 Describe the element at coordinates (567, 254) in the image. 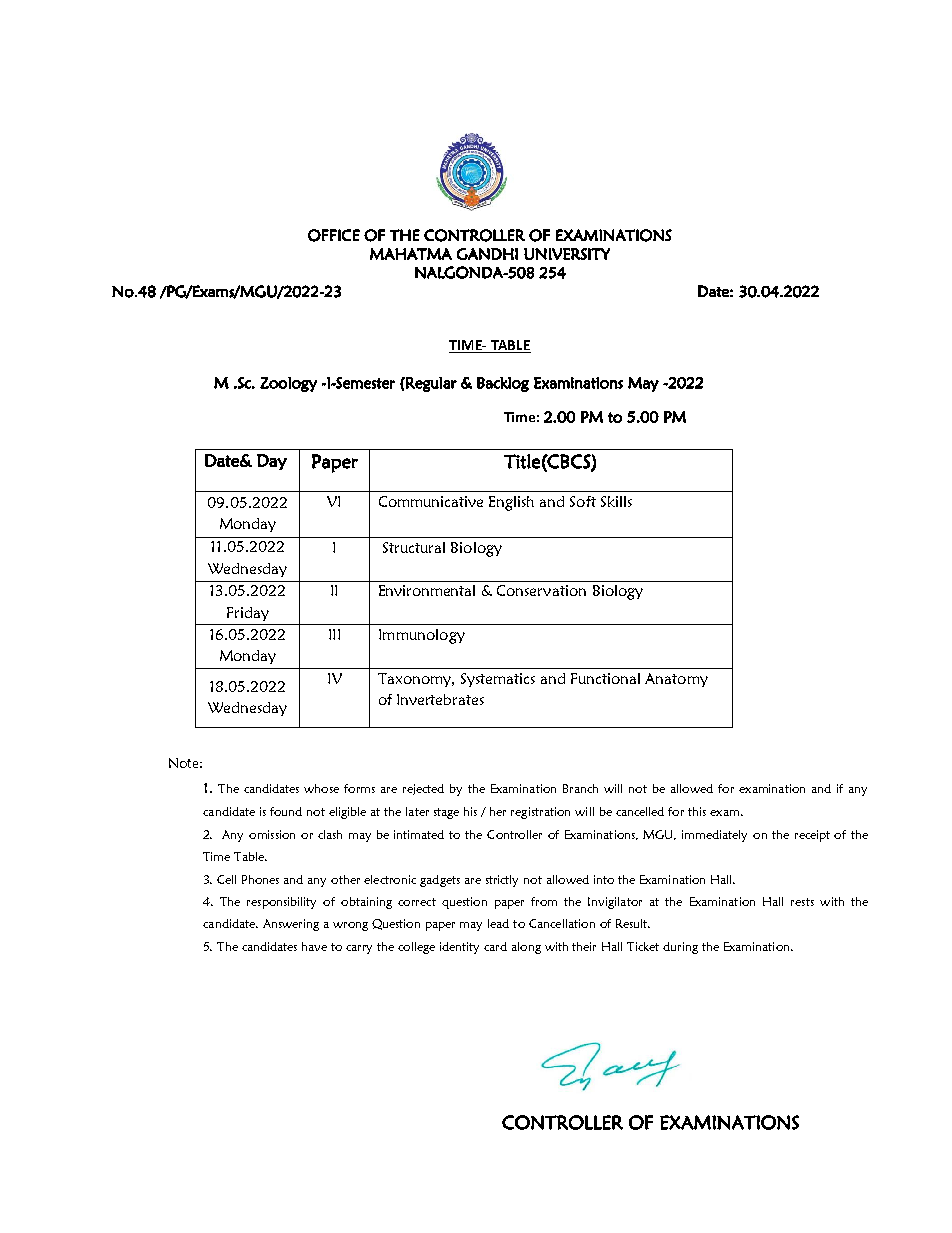

I see `UNIVERSITY` at that location.
